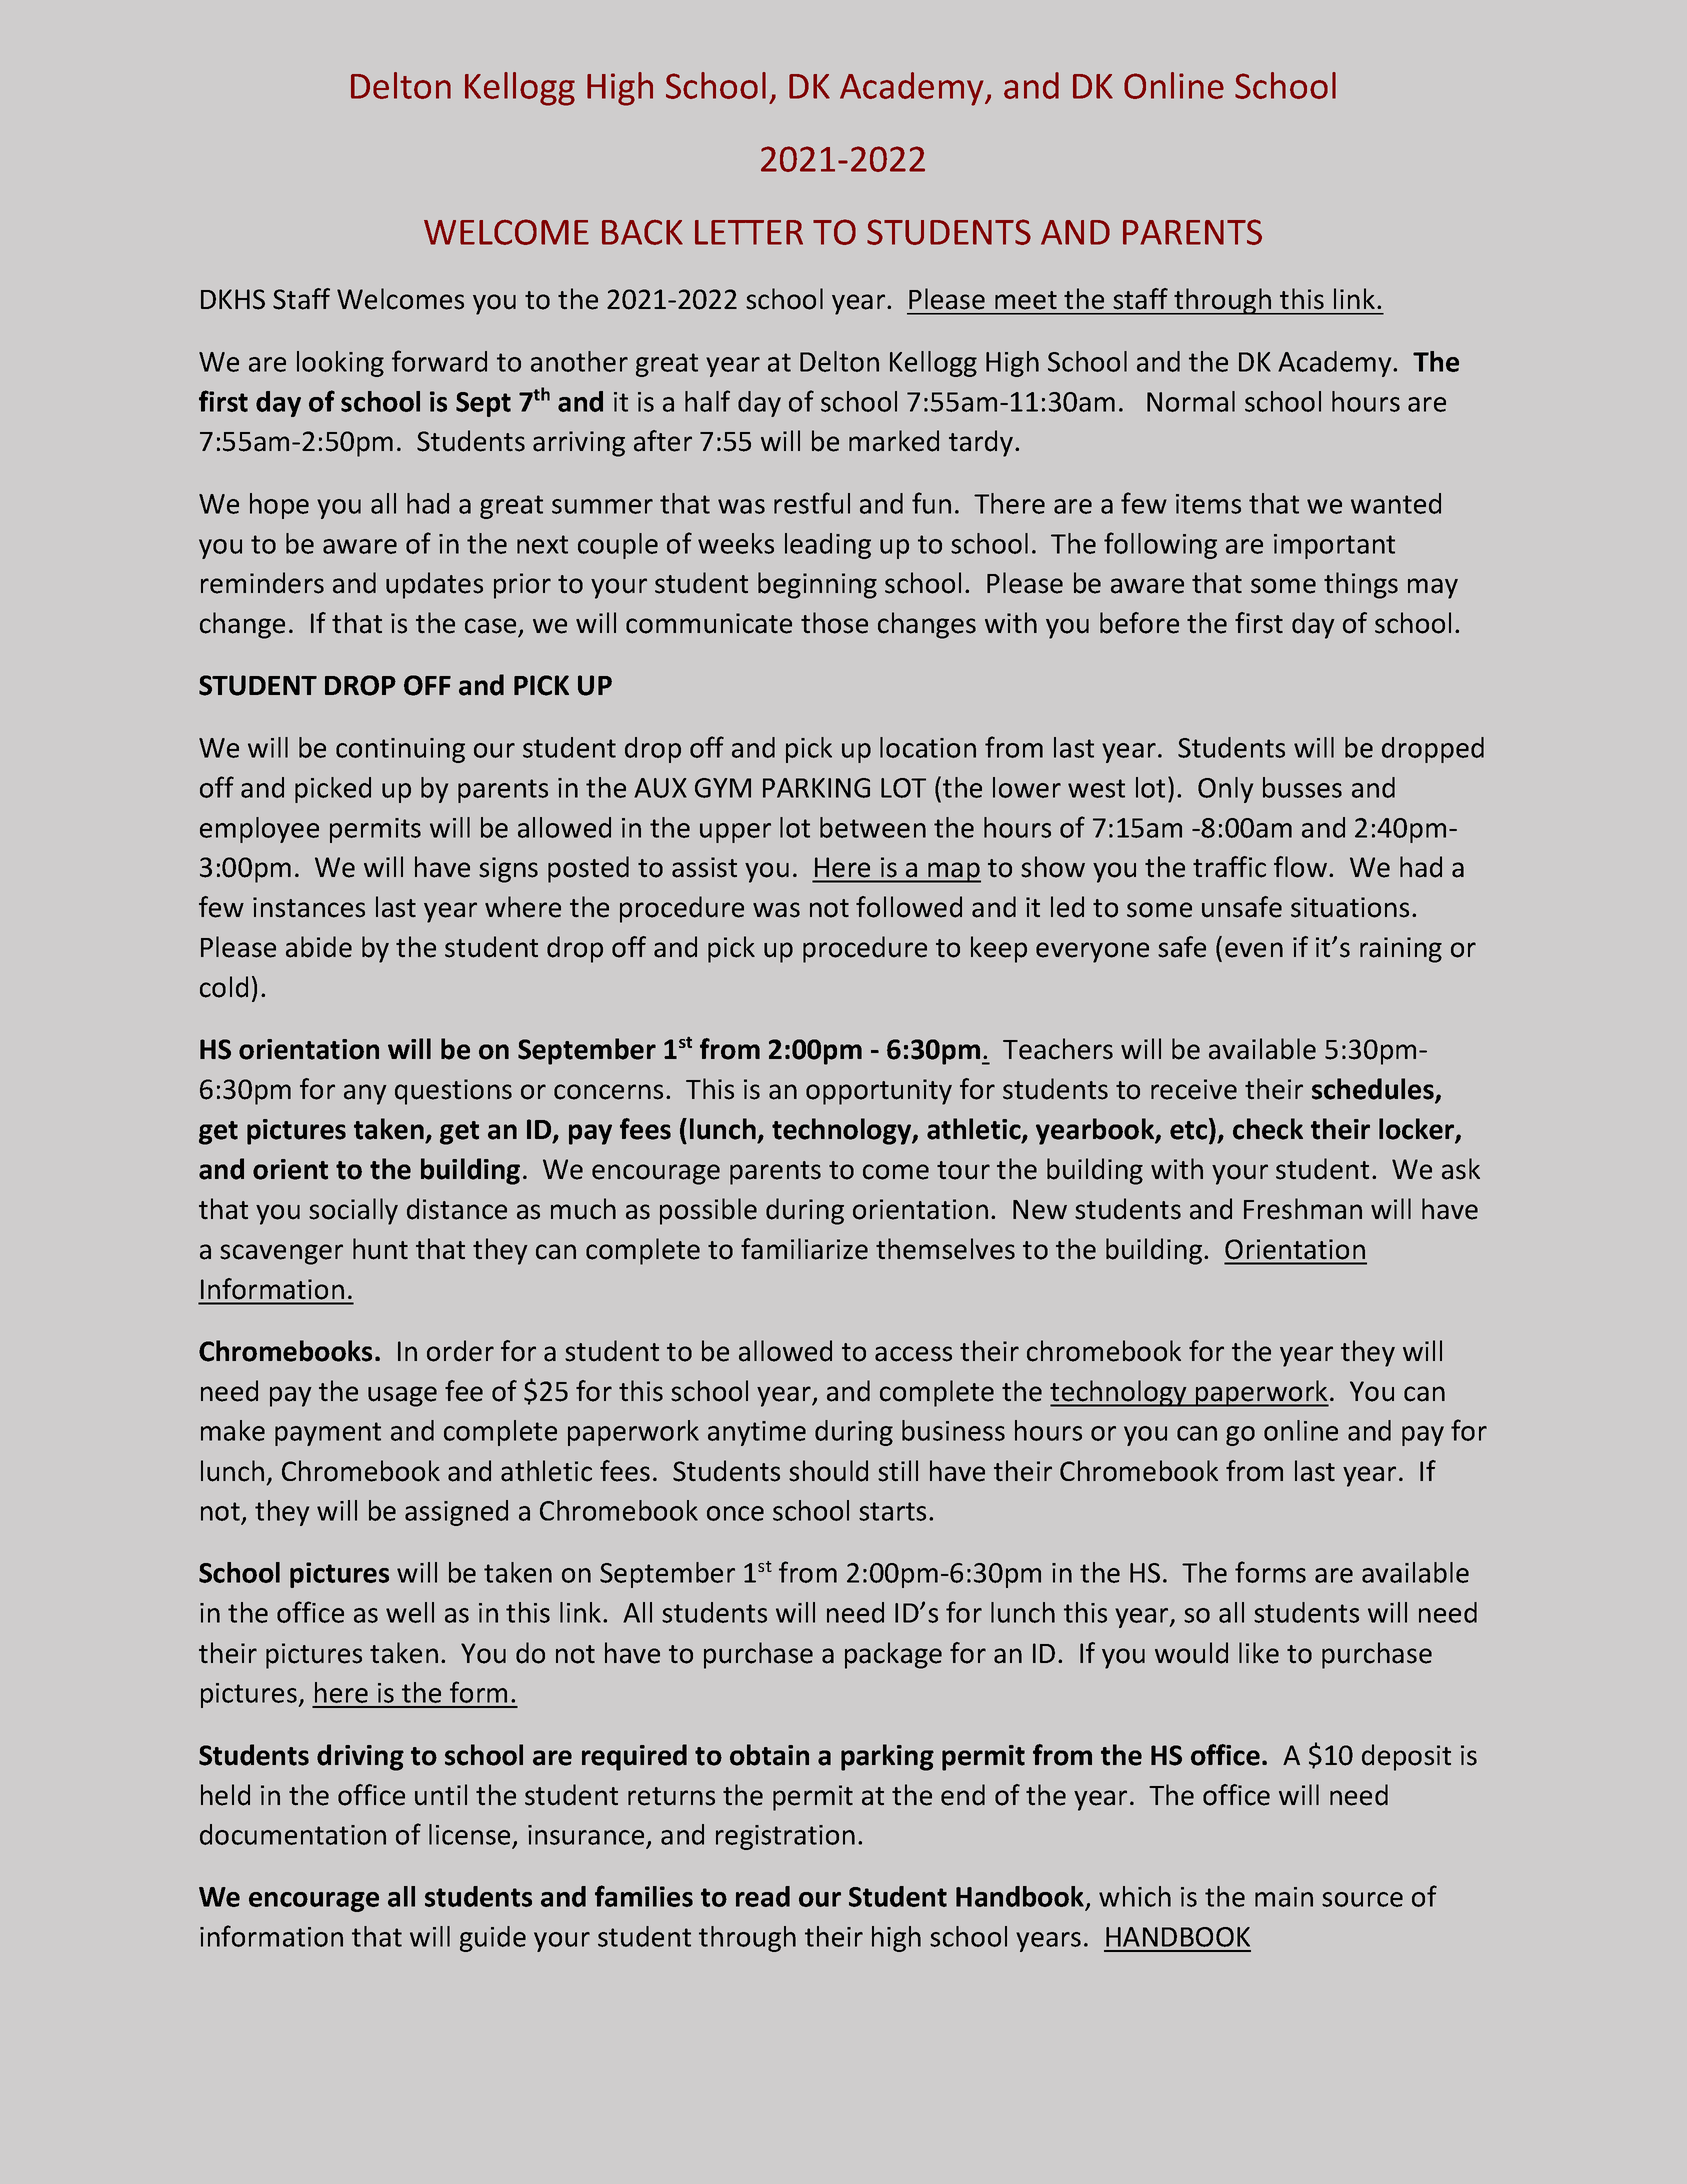 Image resolution: width=1687 pixels, height=2184 pixels. What do you see at coordinates (879, 1092) in the screenshot?
I see `opportunity` at bounding box center [879, 1092].
